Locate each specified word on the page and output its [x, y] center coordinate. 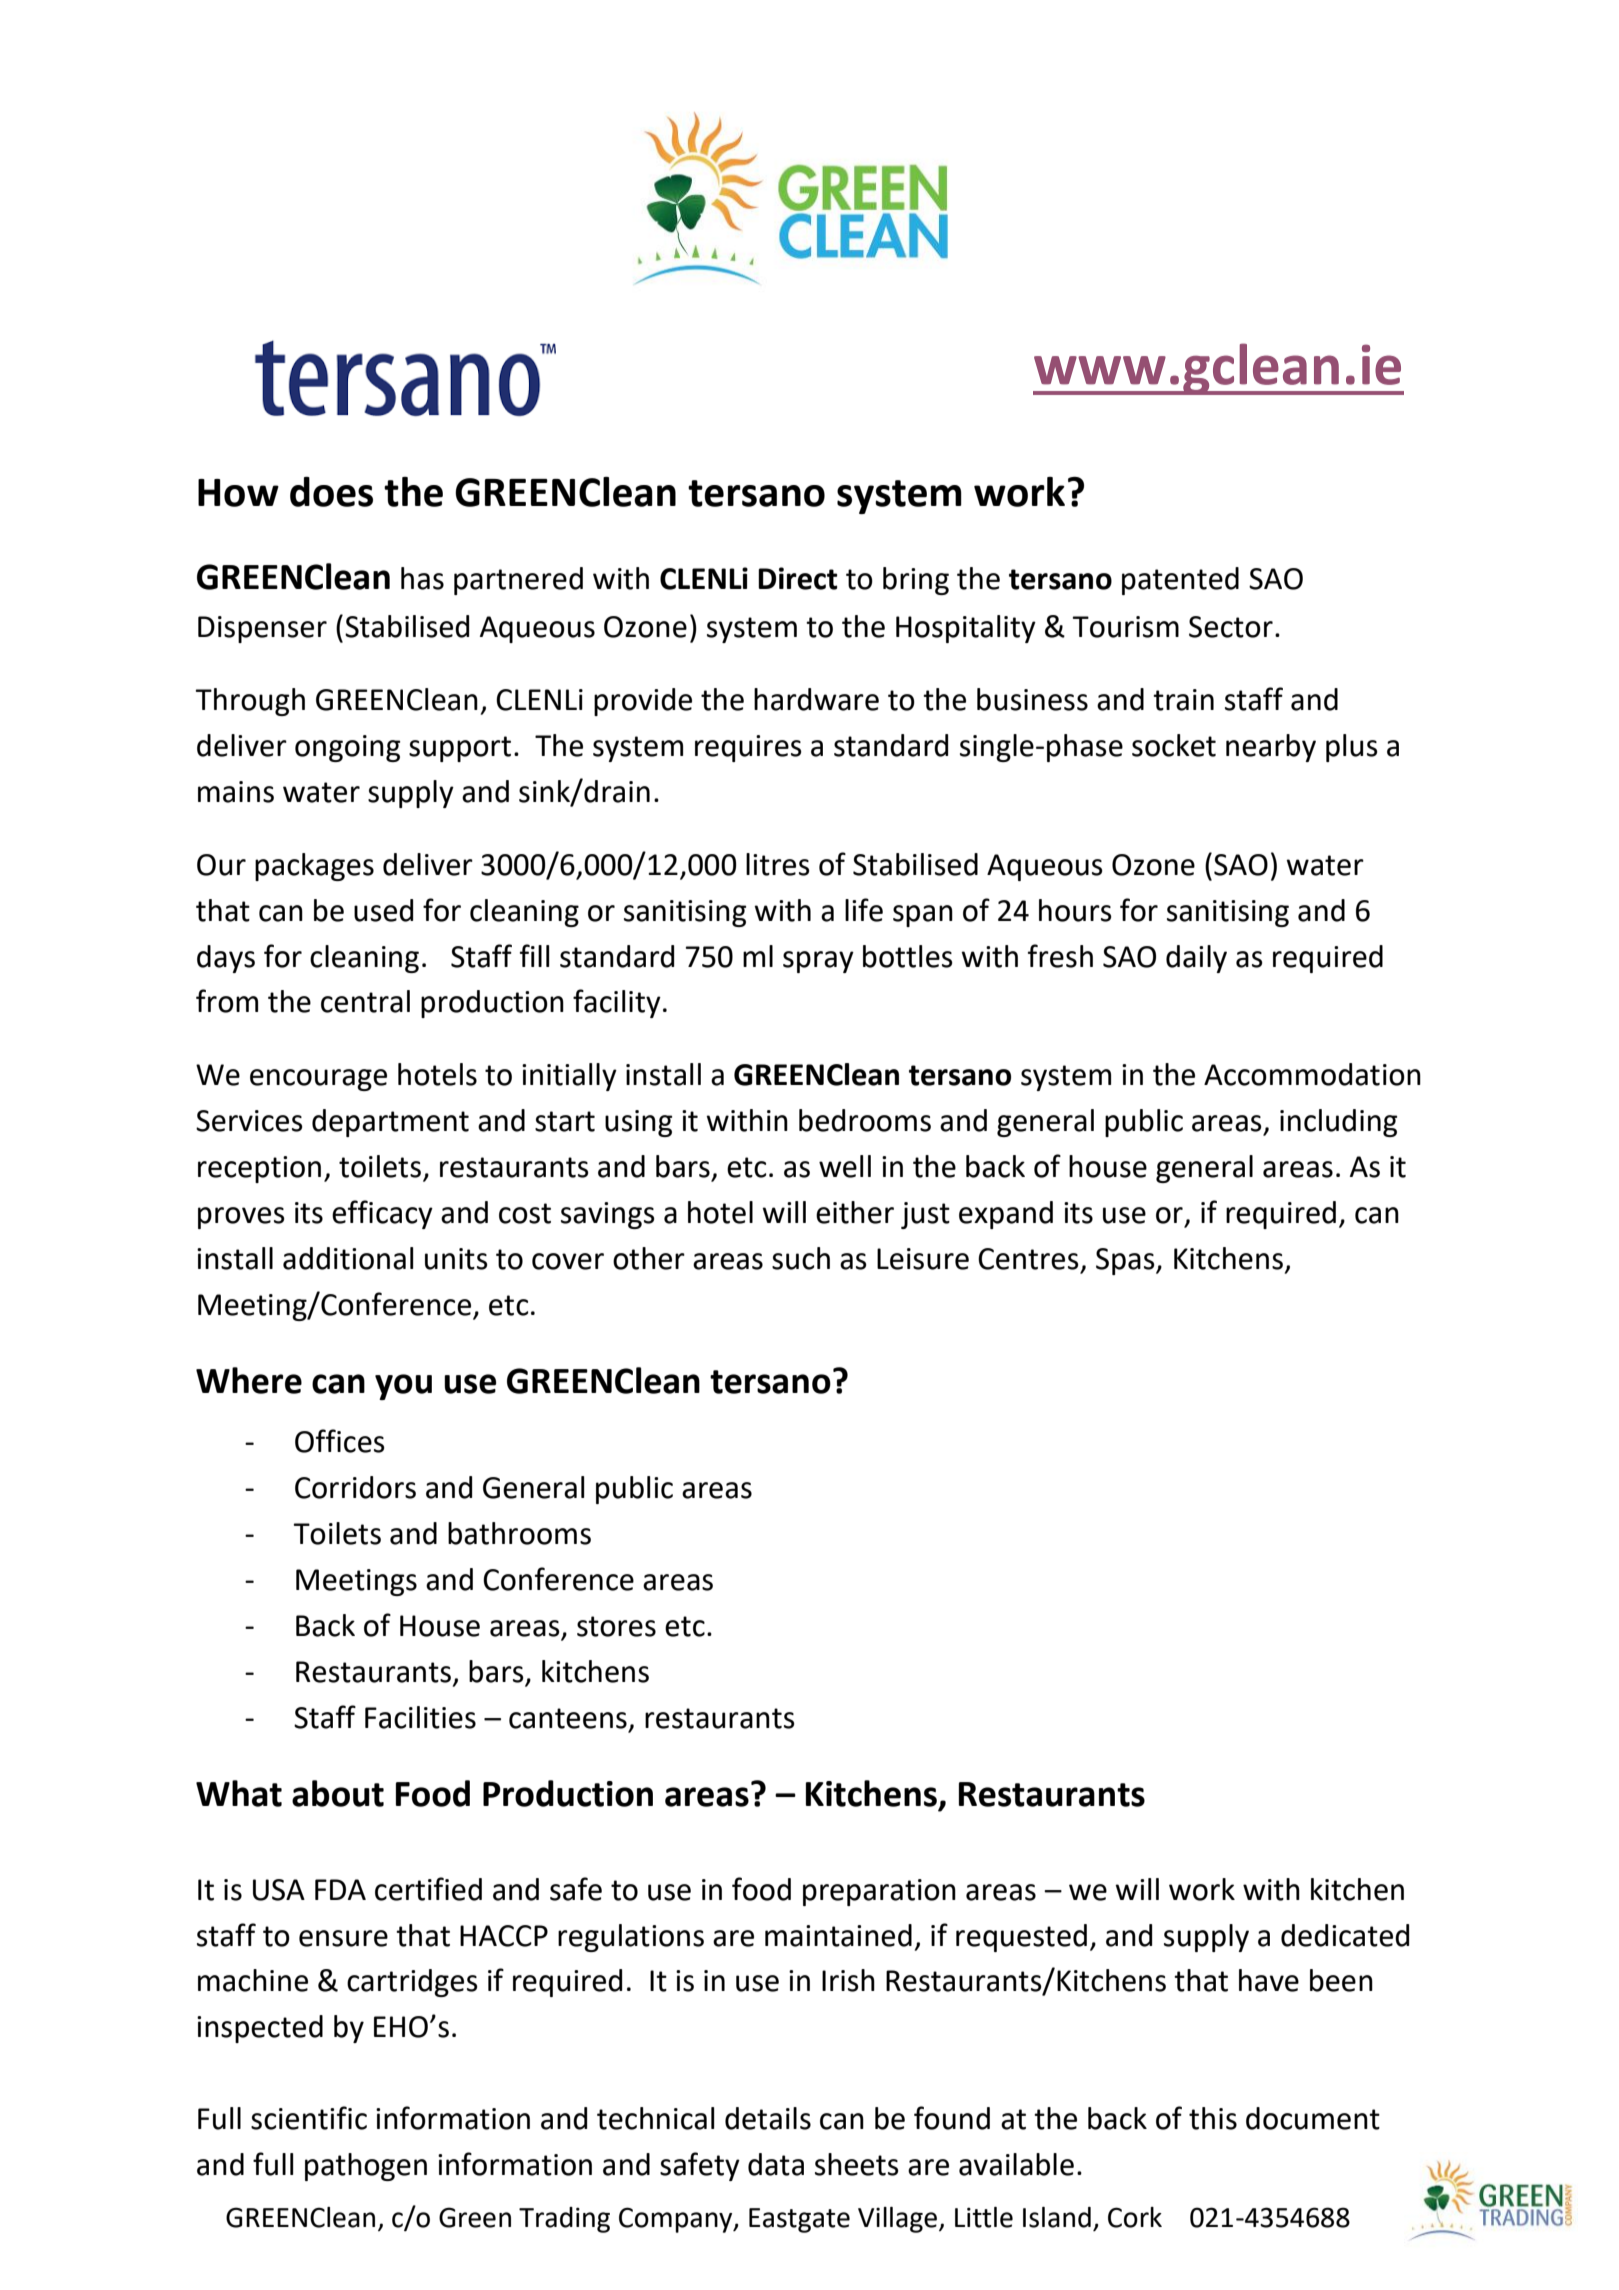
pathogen [366, 2167]
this [1213, 2118]
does [331, 492]
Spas [1126, 1261]
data [776, 2164]
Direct [798, 578]
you [403, 1387]
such [801, 1258]
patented [1180, 581]
